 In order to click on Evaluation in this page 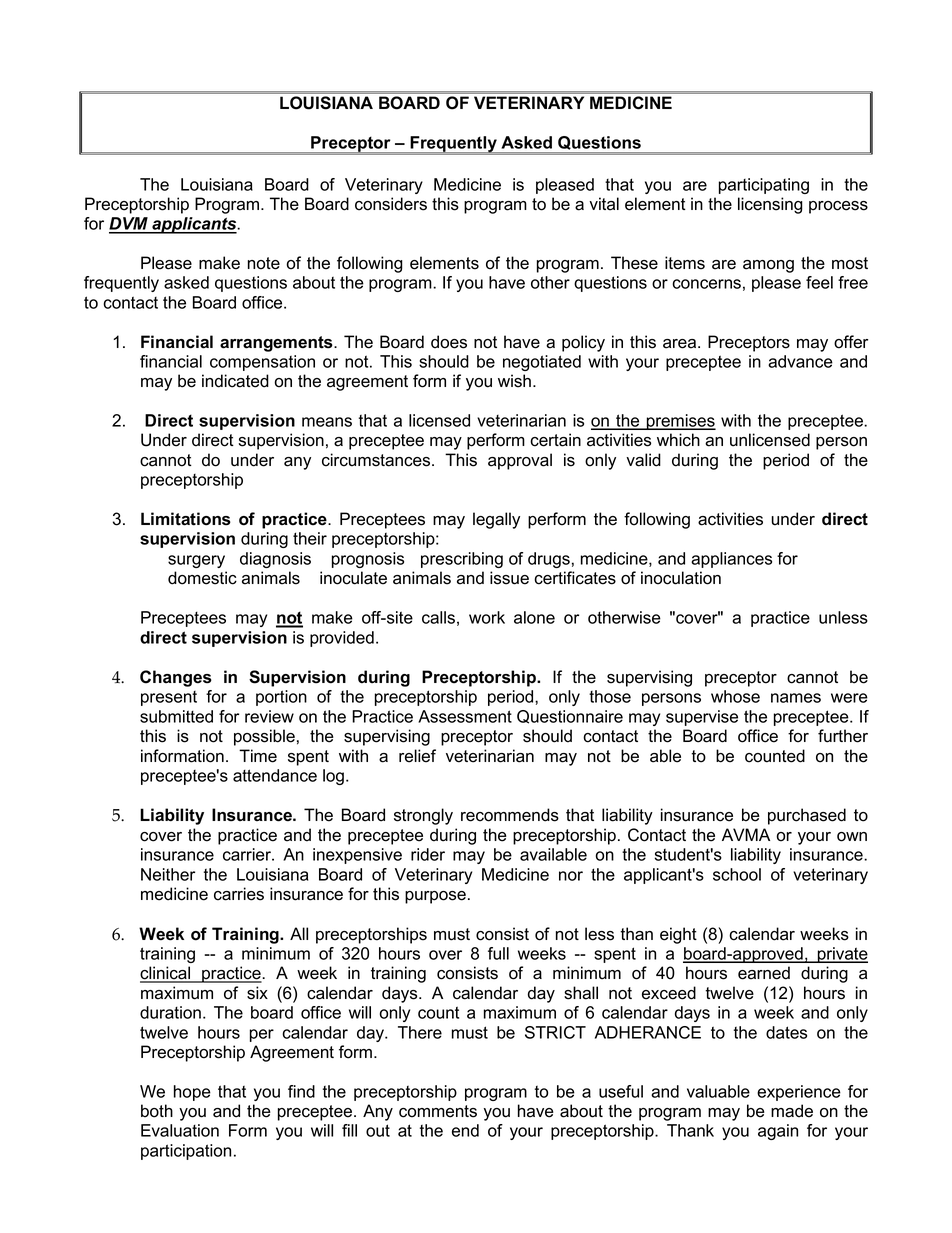, I will do `click(180, 1130)`.
